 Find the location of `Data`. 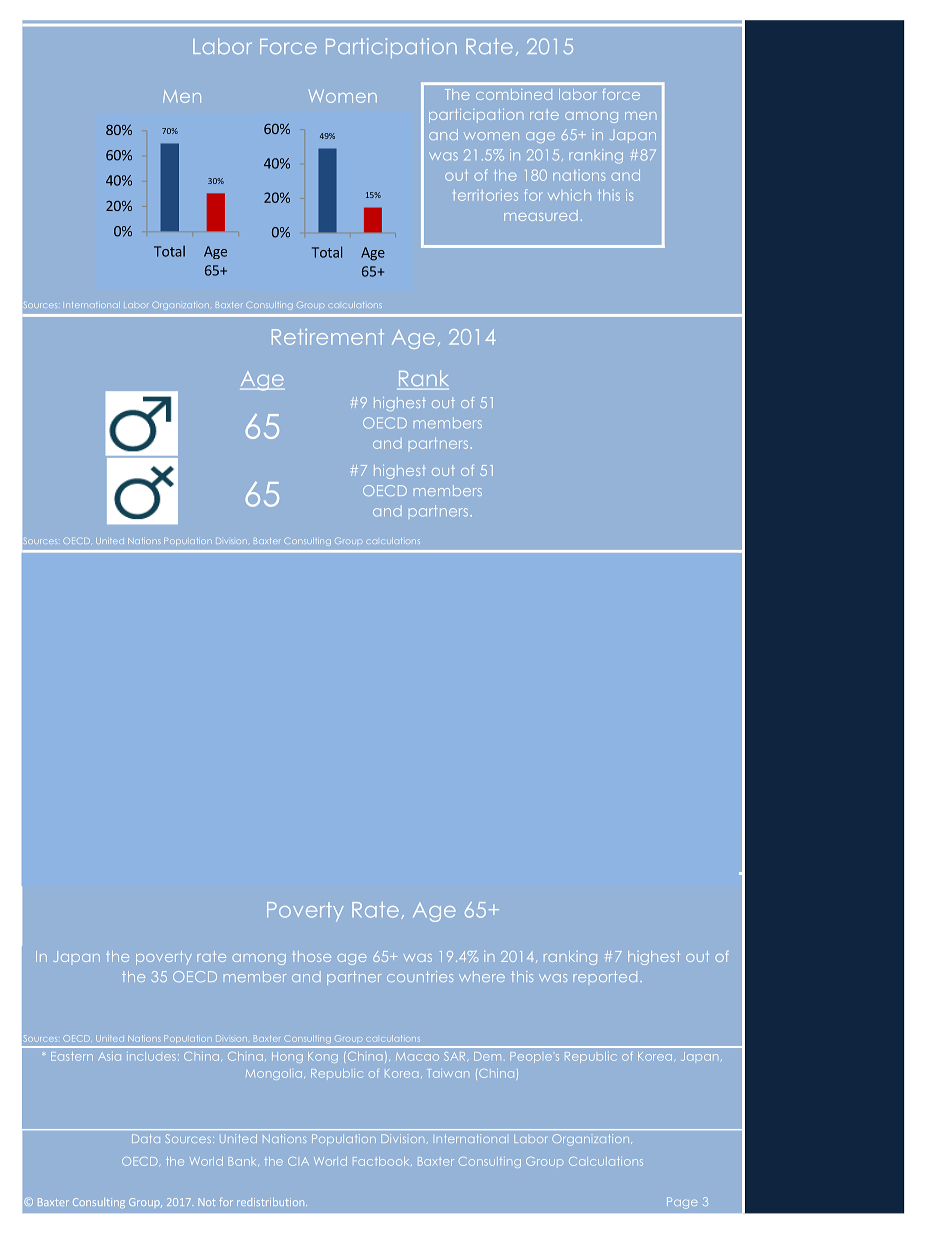

Data is located at coordinates (146, 1138).
